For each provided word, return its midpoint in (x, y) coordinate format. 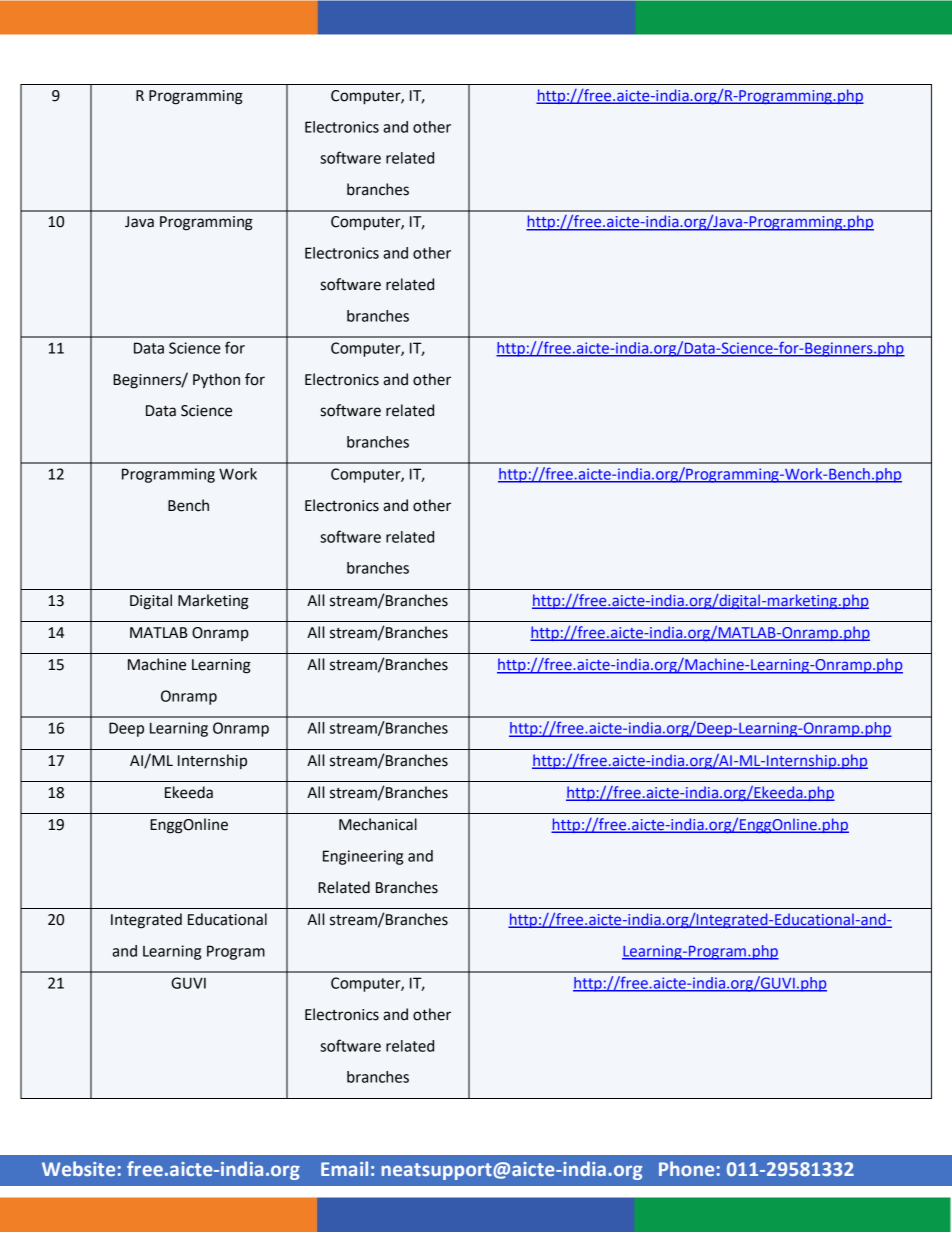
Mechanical (378, 824)
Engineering (363, 857)
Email (344, 1168)
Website (78, 1168)
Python (216, 381)
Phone (686, 1168)
